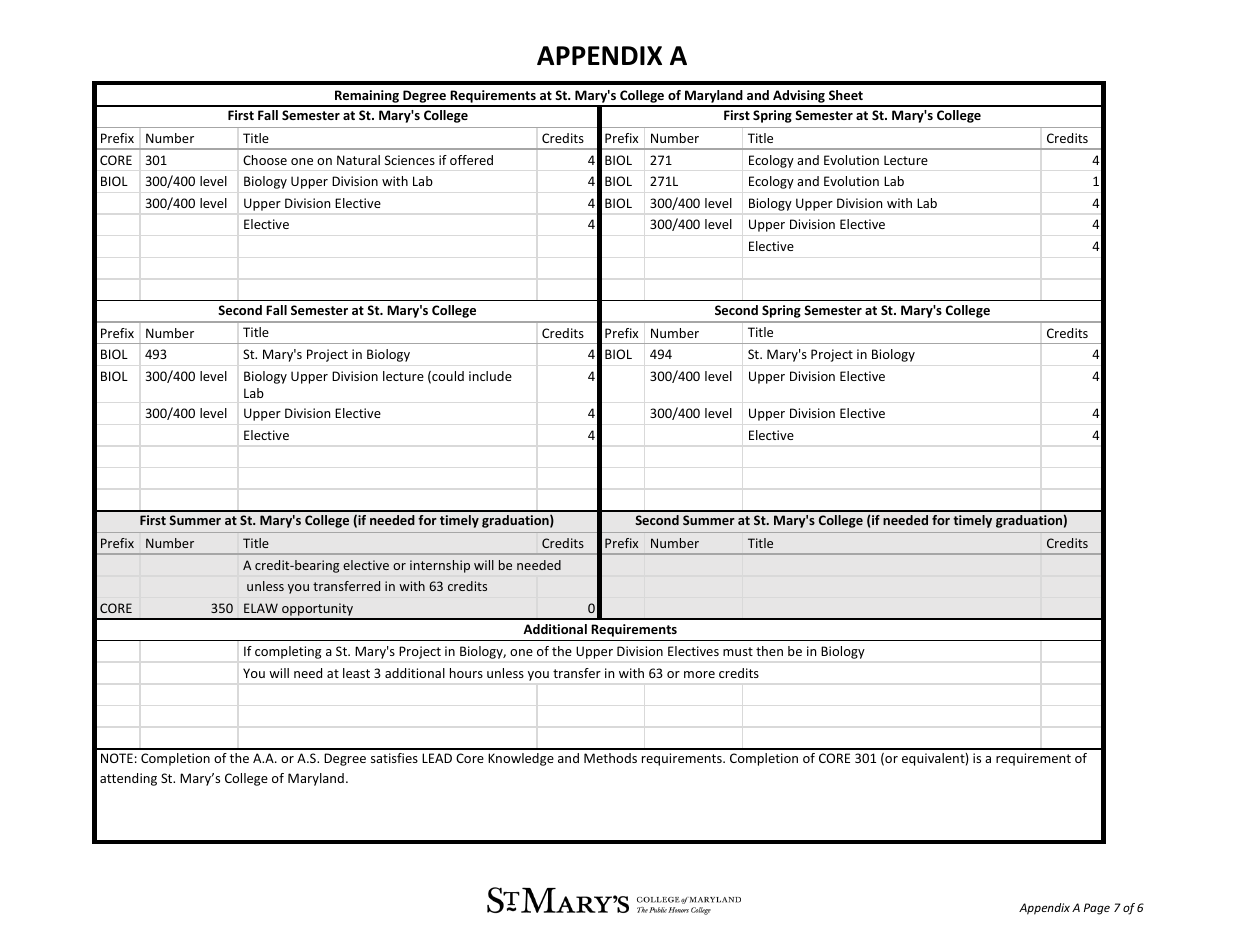 Image resolution: width=1233 pixels, height=952 pixels. I want to click on Sheet, so click(846, 95).
